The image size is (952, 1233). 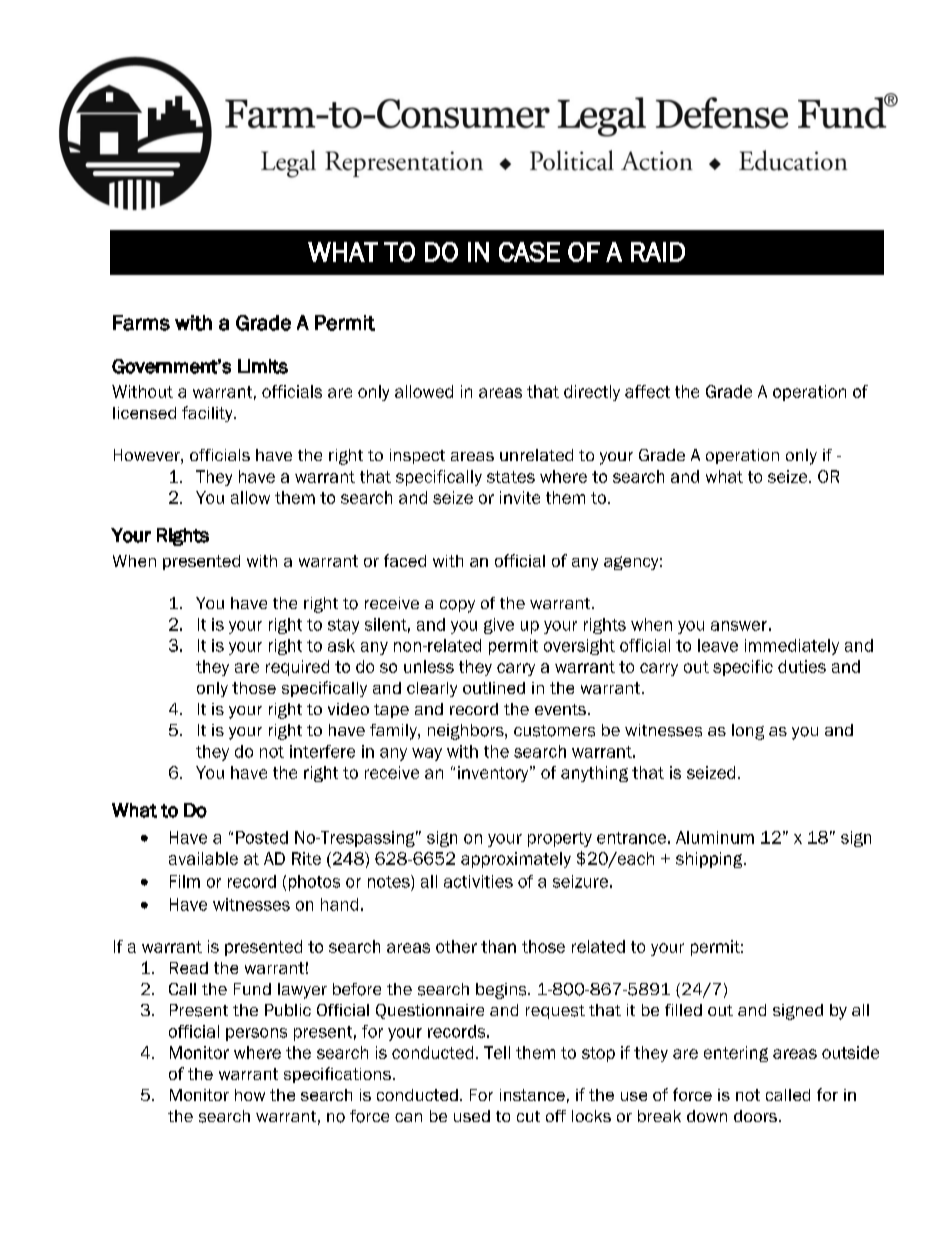 What do you see at coordinates (802, 666) in the screenshot?
I see `duties` at bounding box center [802, 666].
